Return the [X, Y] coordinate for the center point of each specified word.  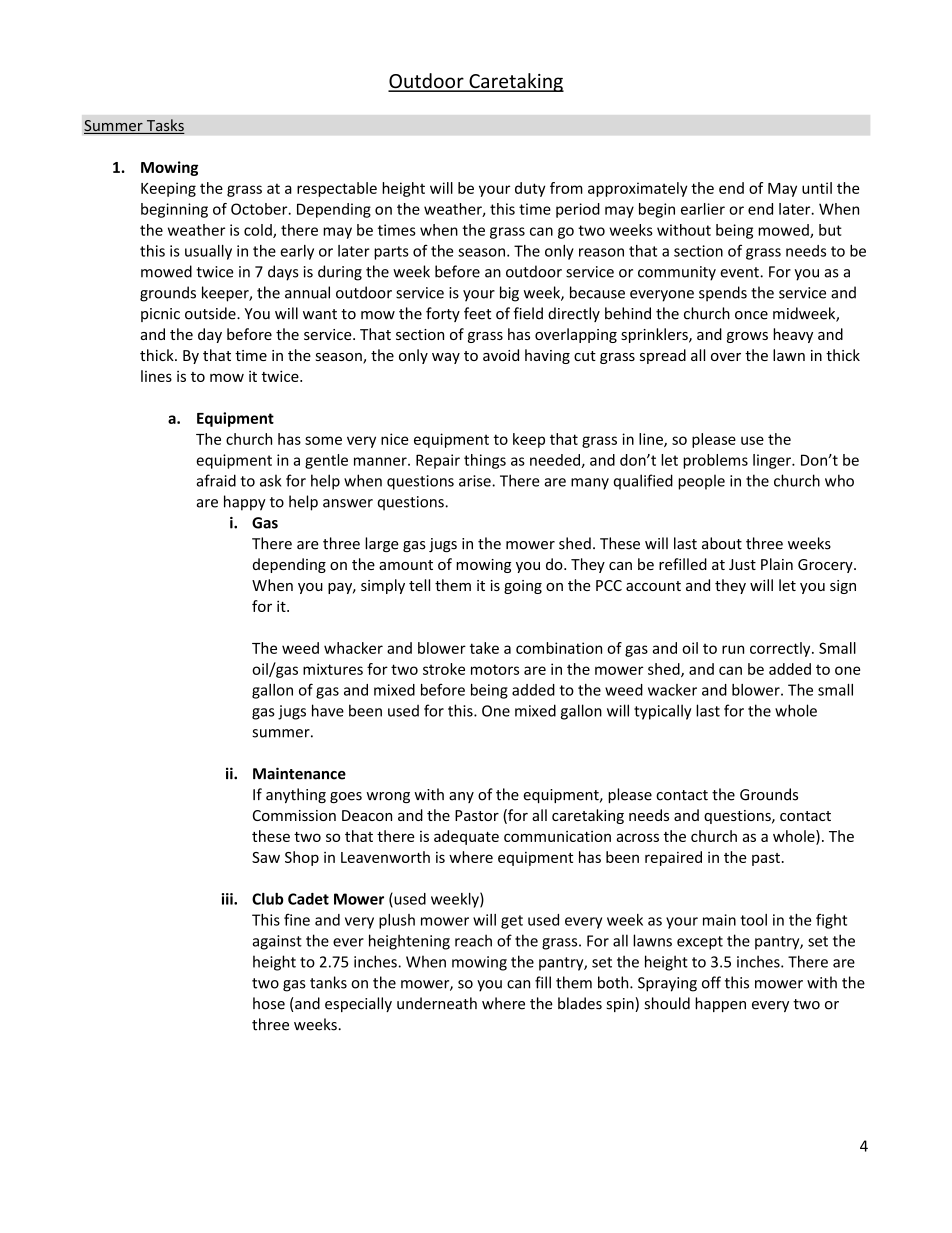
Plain [777, 564]
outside [211, 313]
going [523, 587]
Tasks [164, 126]
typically [662, 712]
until [817, 188]
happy [245, 503]
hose [269, 1003]
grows [747, 337]
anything [296, 795]
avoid [501, 355]
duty [530, 189]
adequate [466, 837]
